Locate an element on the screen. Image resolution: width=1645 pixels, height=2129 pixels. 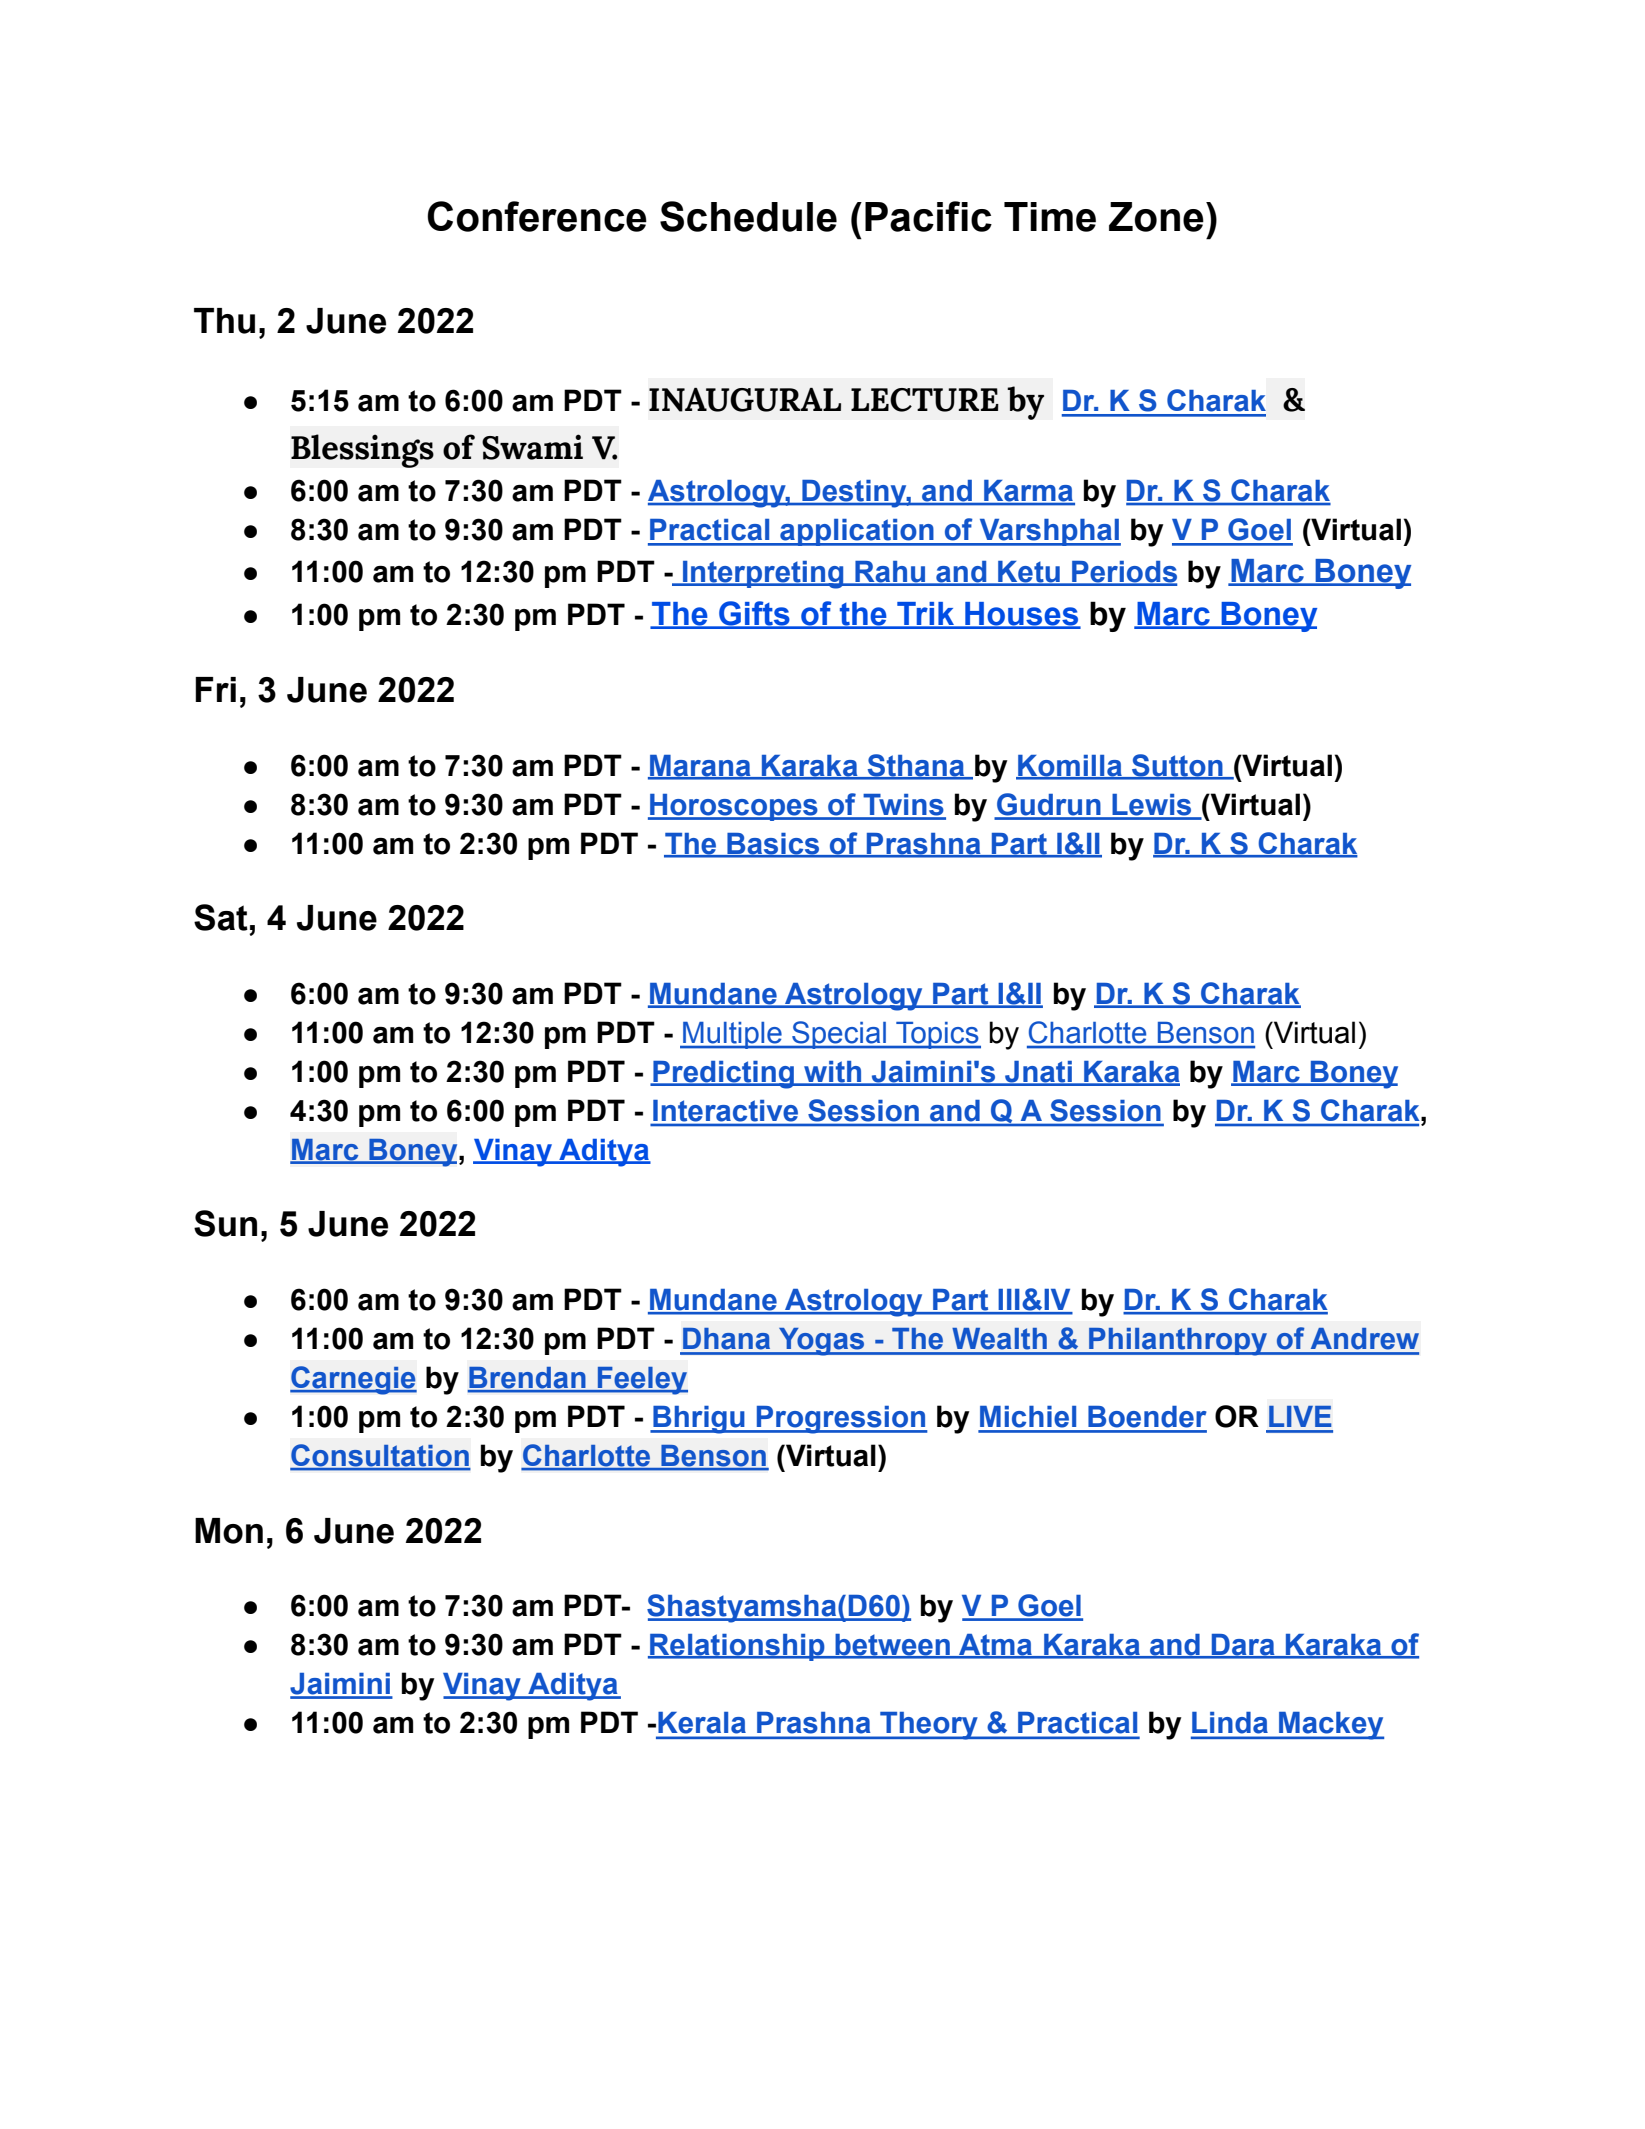
Schedule is located at coordinates (748, 216).
